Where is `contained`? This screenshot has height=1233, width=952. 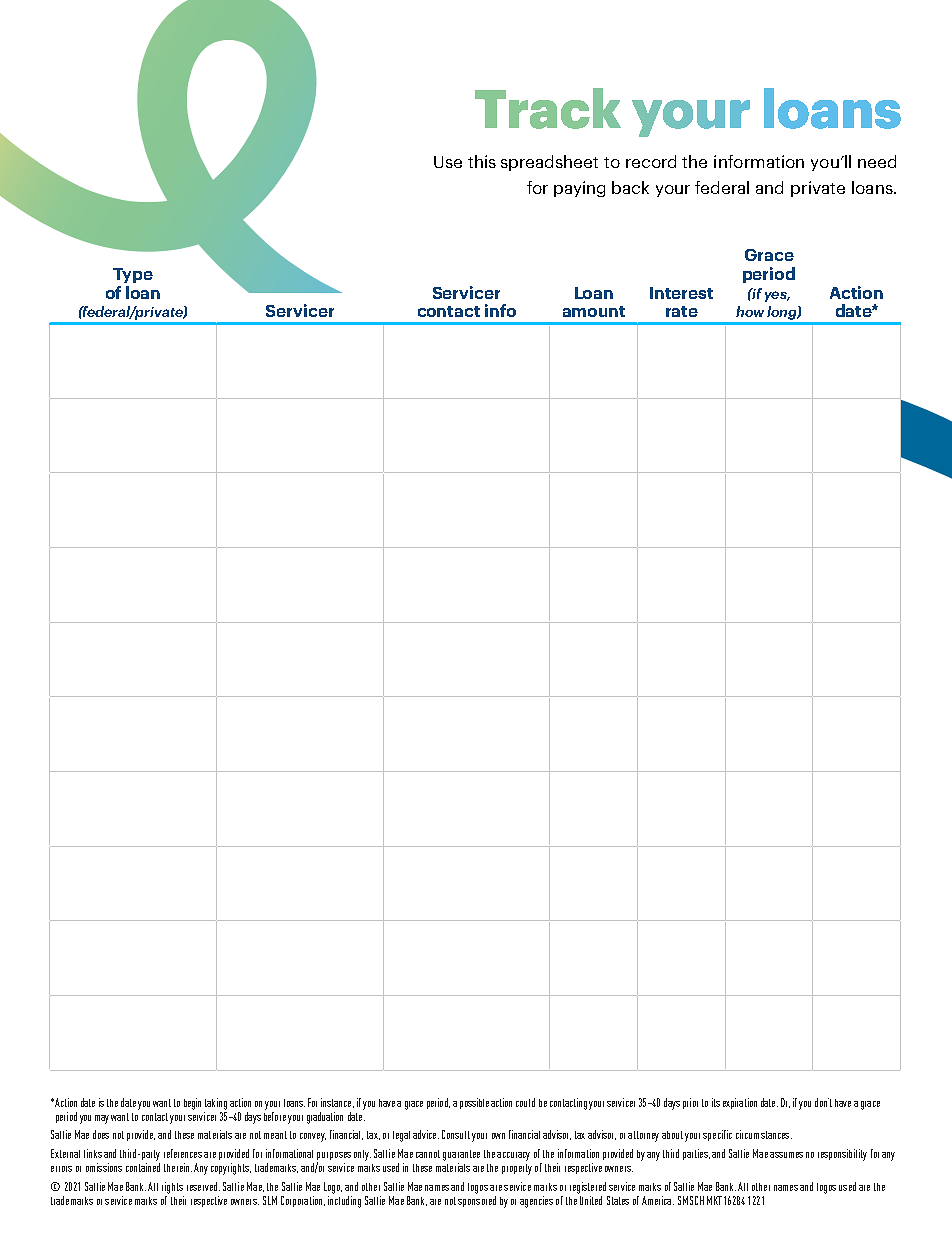
contained is located at coordinates (143, 1167).
